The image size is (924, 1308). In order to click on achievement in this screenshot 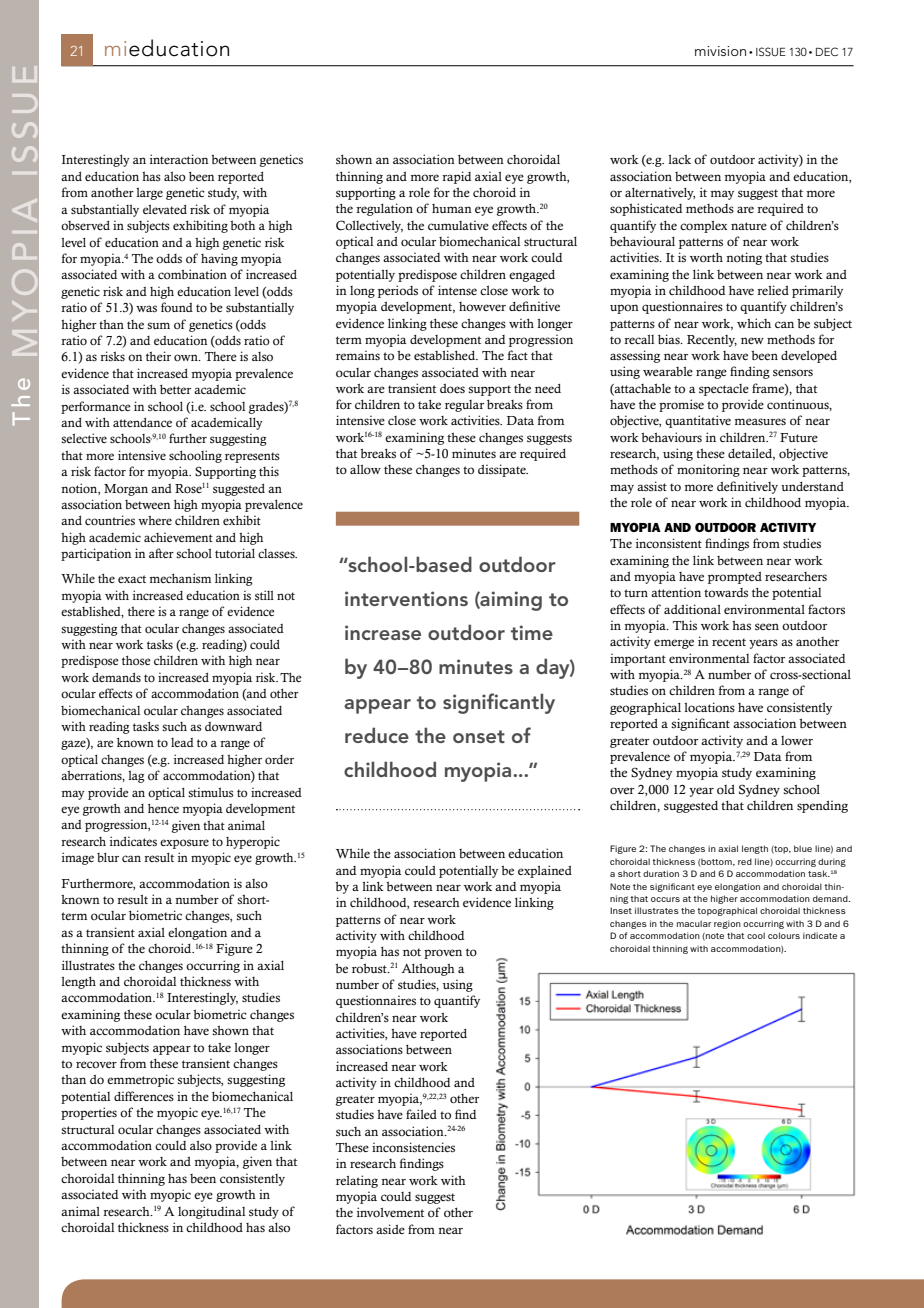, I will do `click(178, 537)`.
